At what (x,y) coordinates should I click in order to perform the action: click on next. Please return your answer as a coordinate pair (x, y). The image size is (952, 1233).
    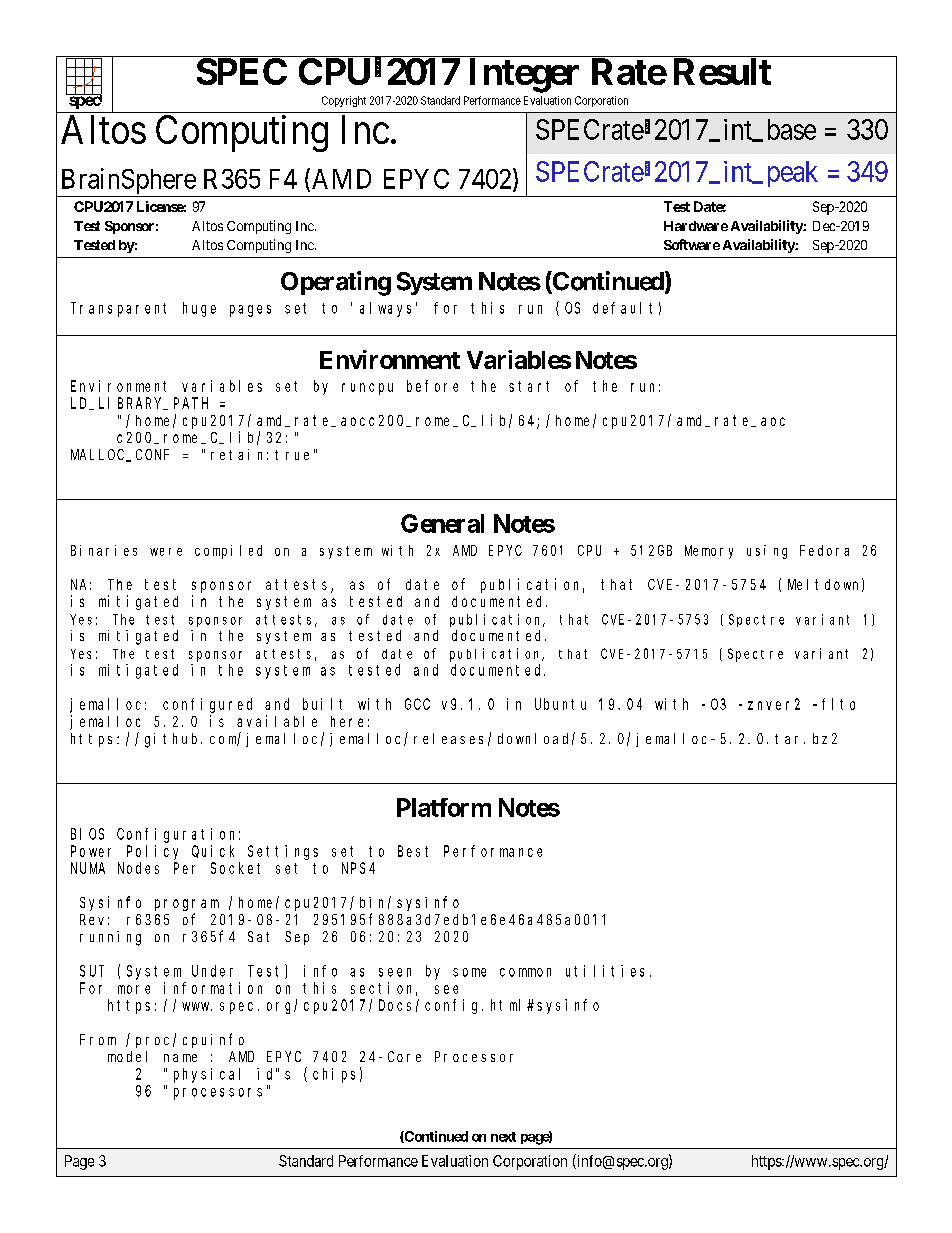
    Looking at the image, I should click on (503, 1137).
